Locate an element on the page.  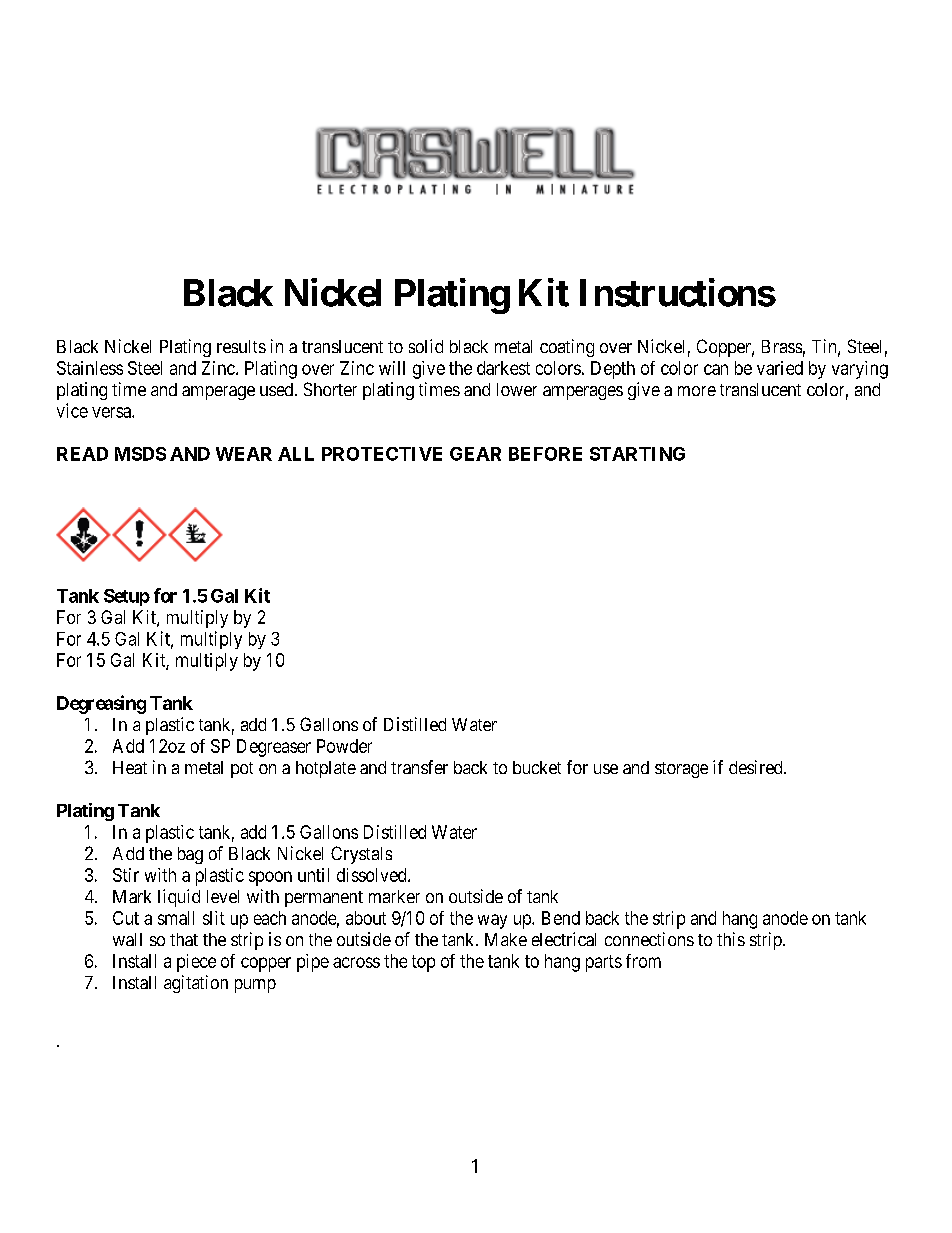
varied is located at coordinates (780, 368).
